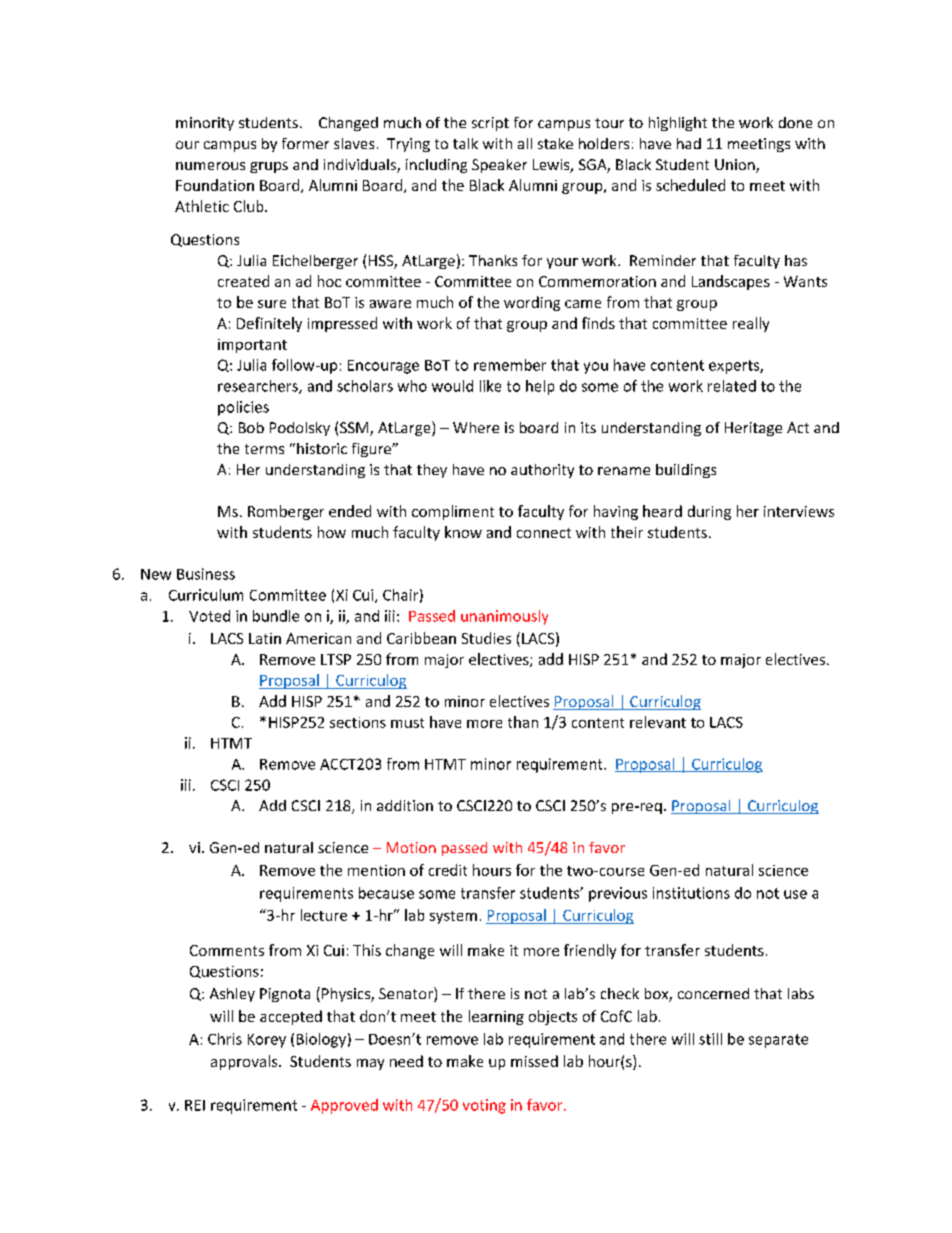 This screenshot has height=1233, width=952. Describe the element at coordinates (264, 449) in the screenshot. I see `terms` at that location.
